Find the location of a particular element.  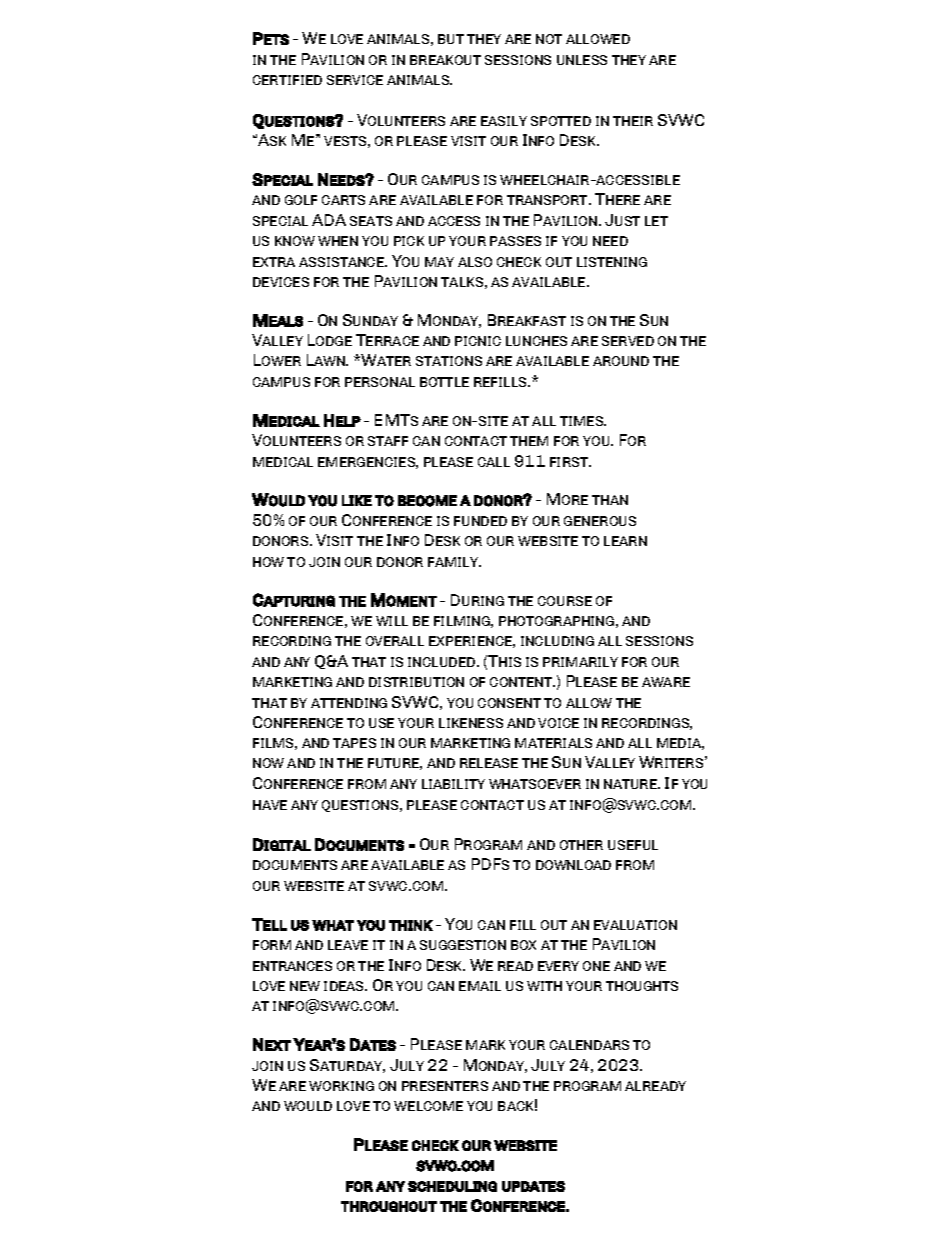

ONE is located at coordinates (596, 966).
